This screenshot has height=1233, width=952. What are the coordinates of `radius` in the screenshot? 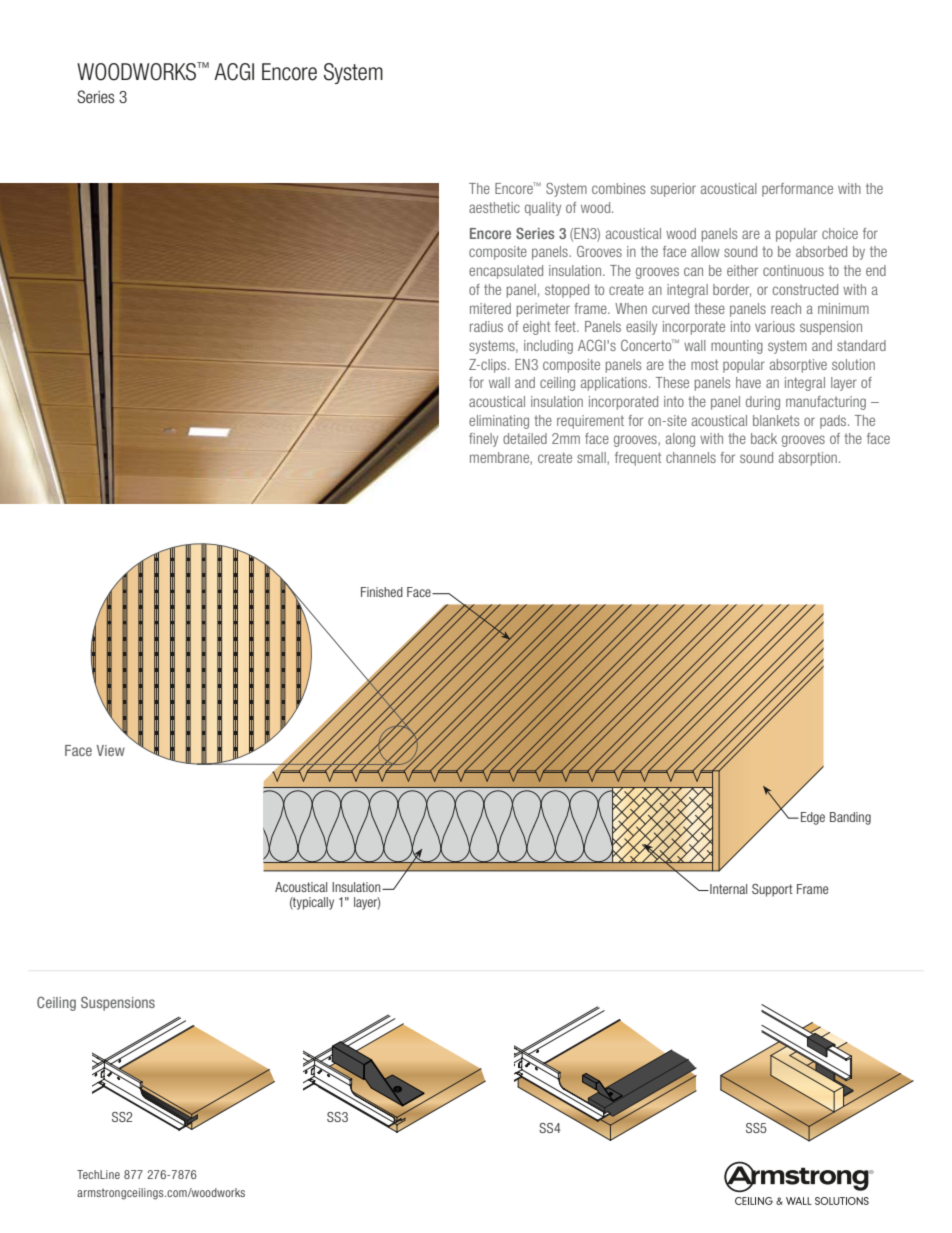 It's located at (486, 326).
